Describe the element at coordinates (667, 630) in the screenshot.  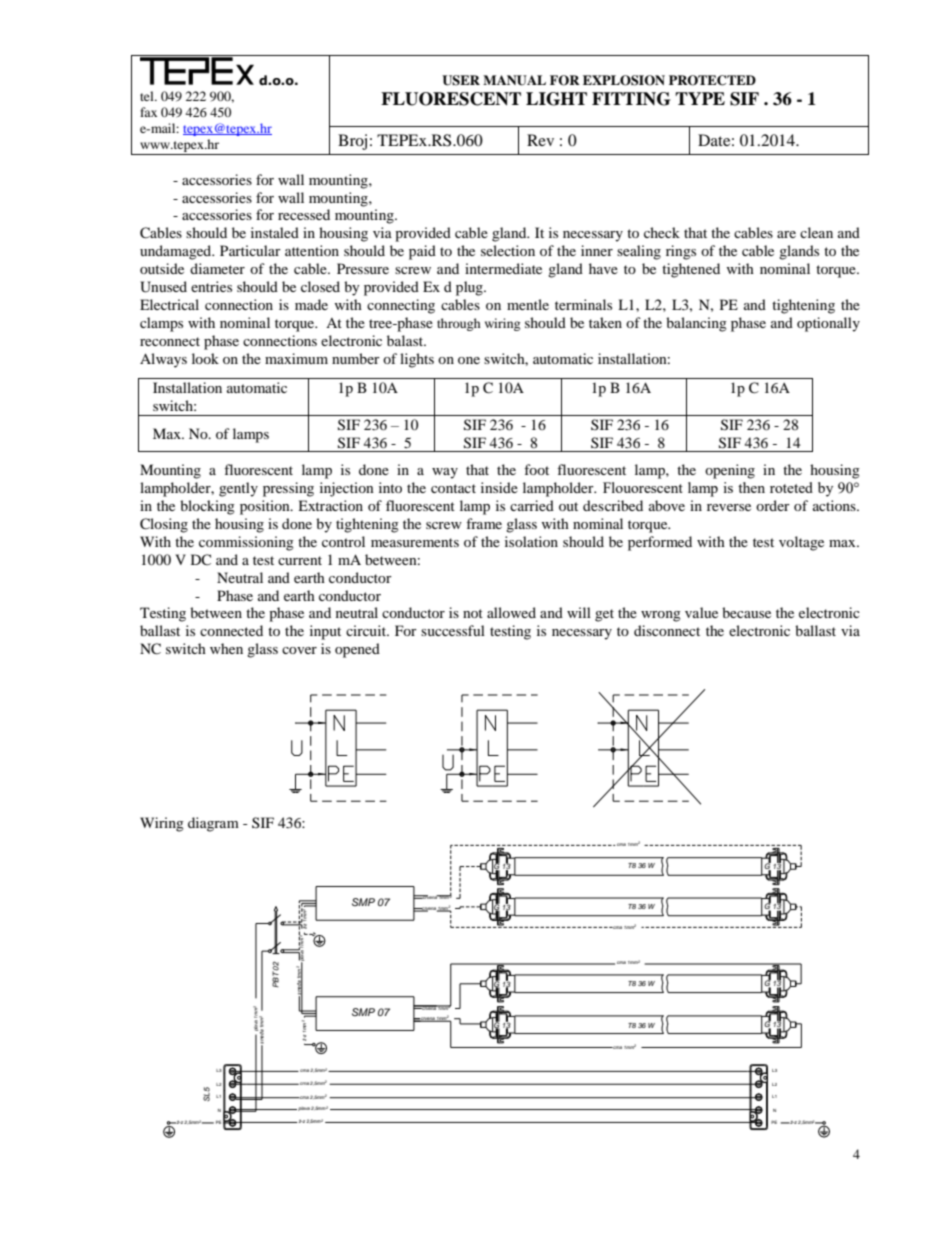
I see `disconnect` at that location.
